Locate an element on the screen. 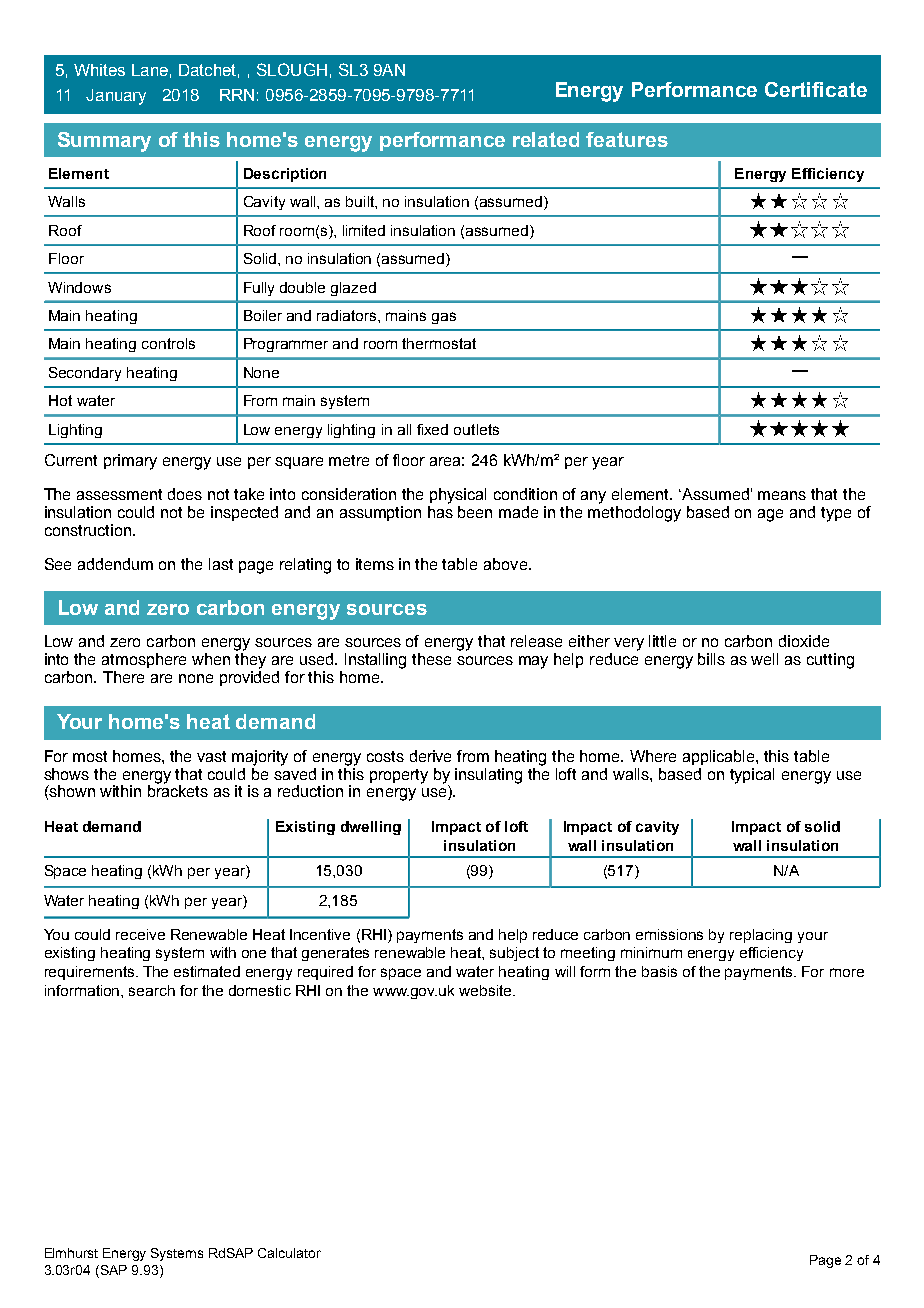 The width and height of the screenshot is (924, 1308). these is located at coordinates (431, 659).
